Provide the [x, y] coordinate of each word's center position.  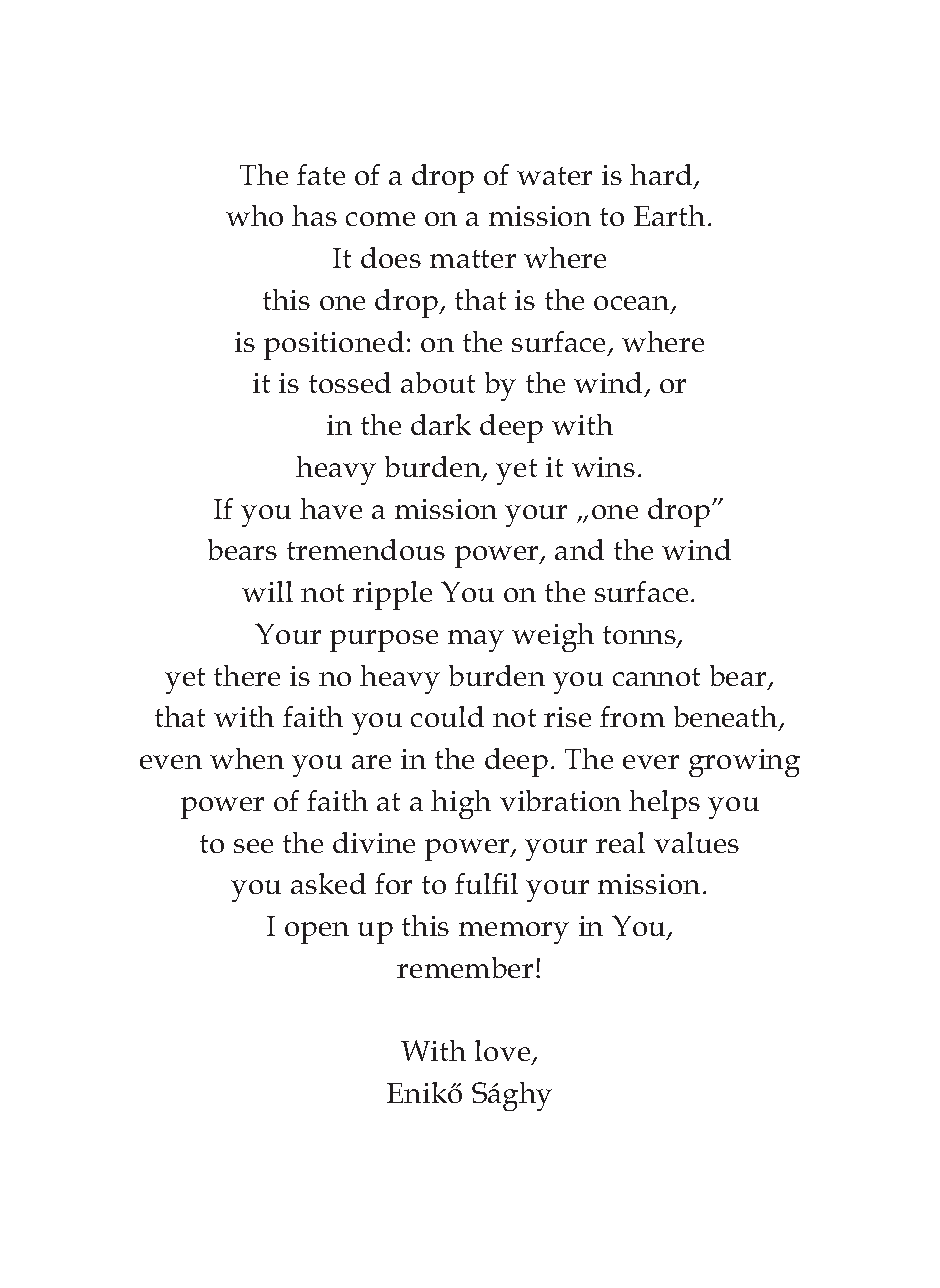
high [461, 804]
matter [473, 259]
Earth [669, 215]
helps [664, 804]
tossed [350, 382]
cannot [656, 677]
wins [603, 467]
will [267, 591]
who [254, 215]
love [504, 1052]
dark [441, 424]
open [317, 933]
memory [514, 933]
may [476, 641]
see [253, 846]
